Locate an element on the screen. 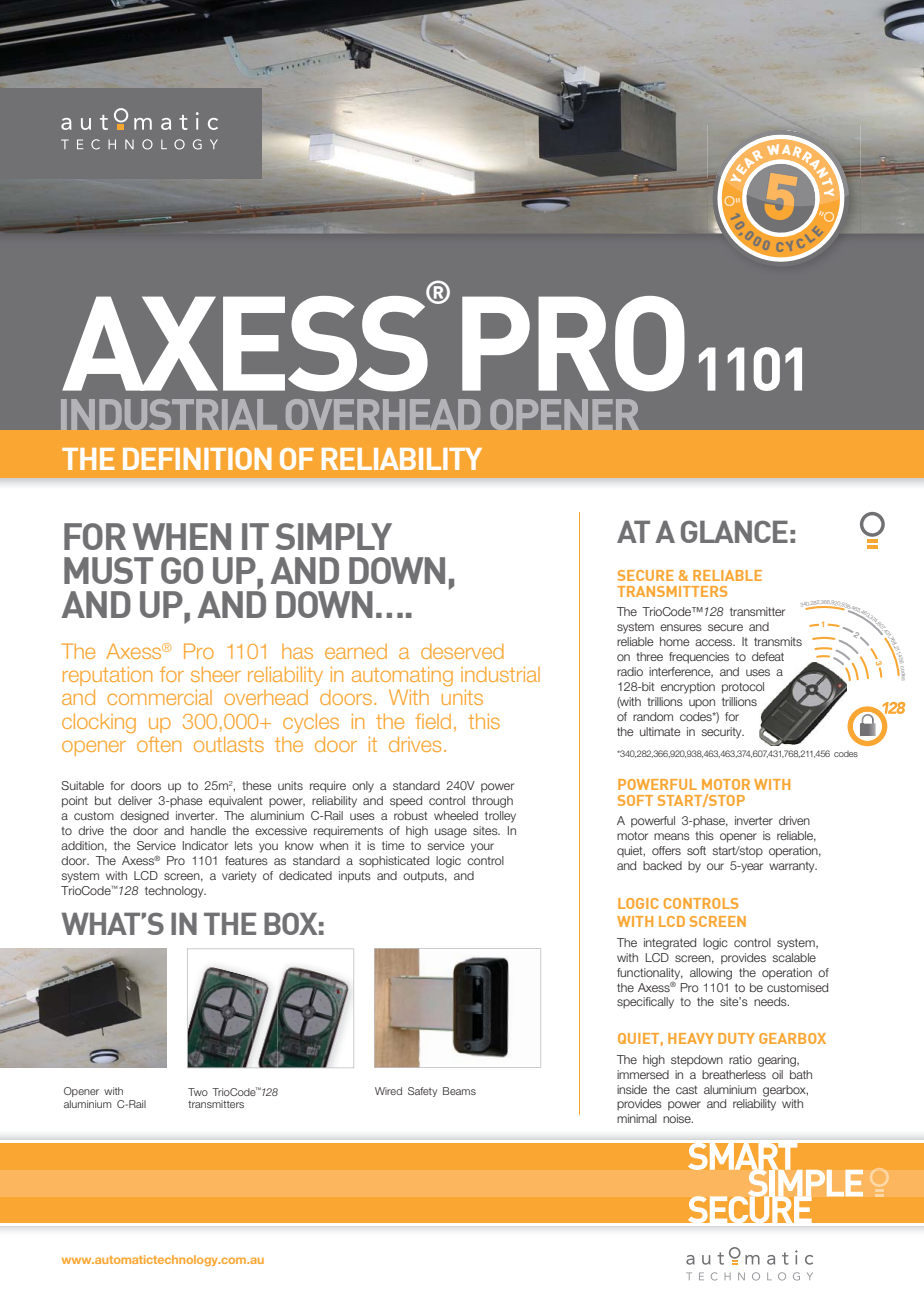 This screenshot has width=924, height=1308. Two is located at coordinates (198, 1092).
